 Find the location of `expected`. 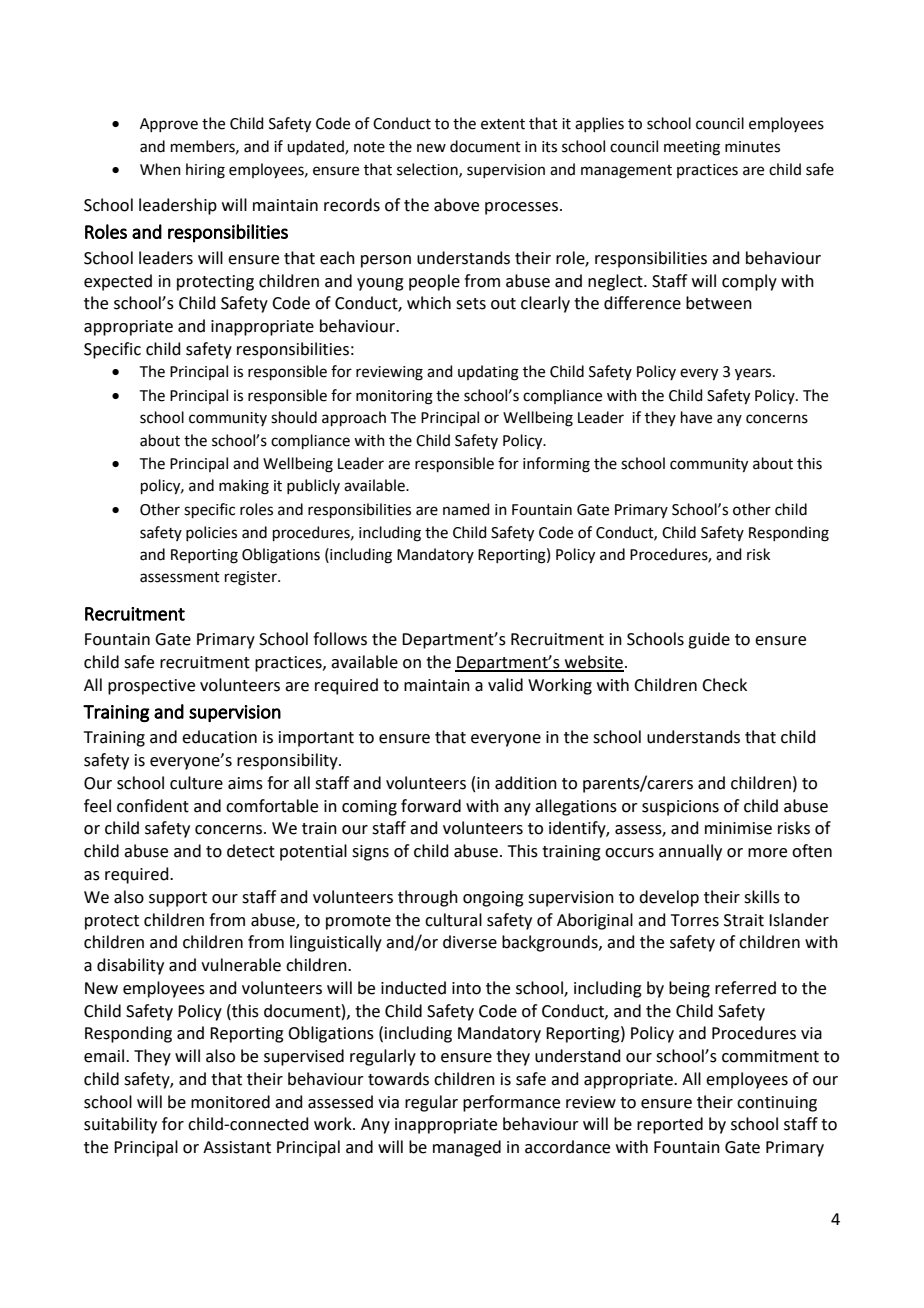

expected is located at coordinates (118, 282).
